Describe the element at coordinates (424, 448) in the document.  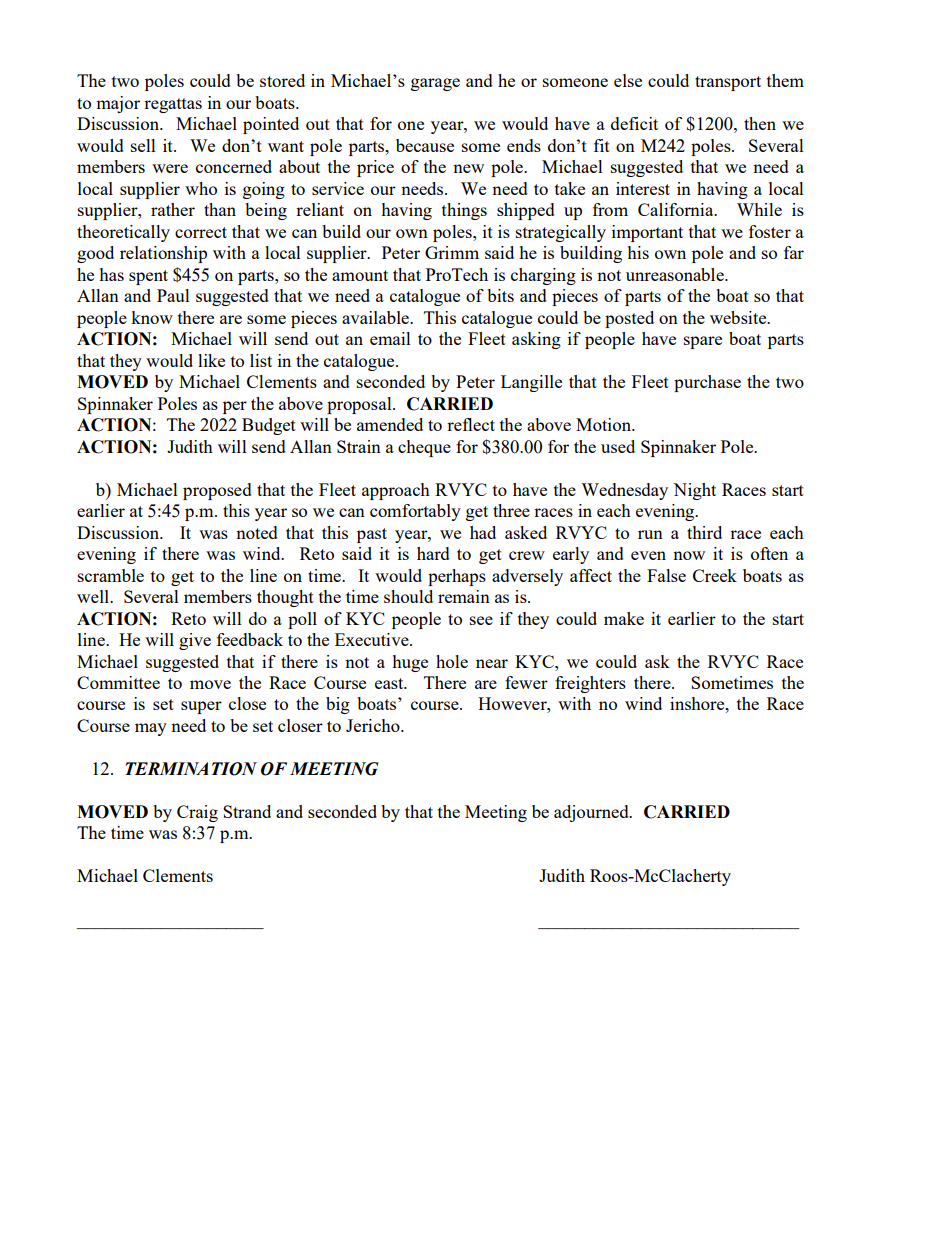
I see `cheque` at that location.
